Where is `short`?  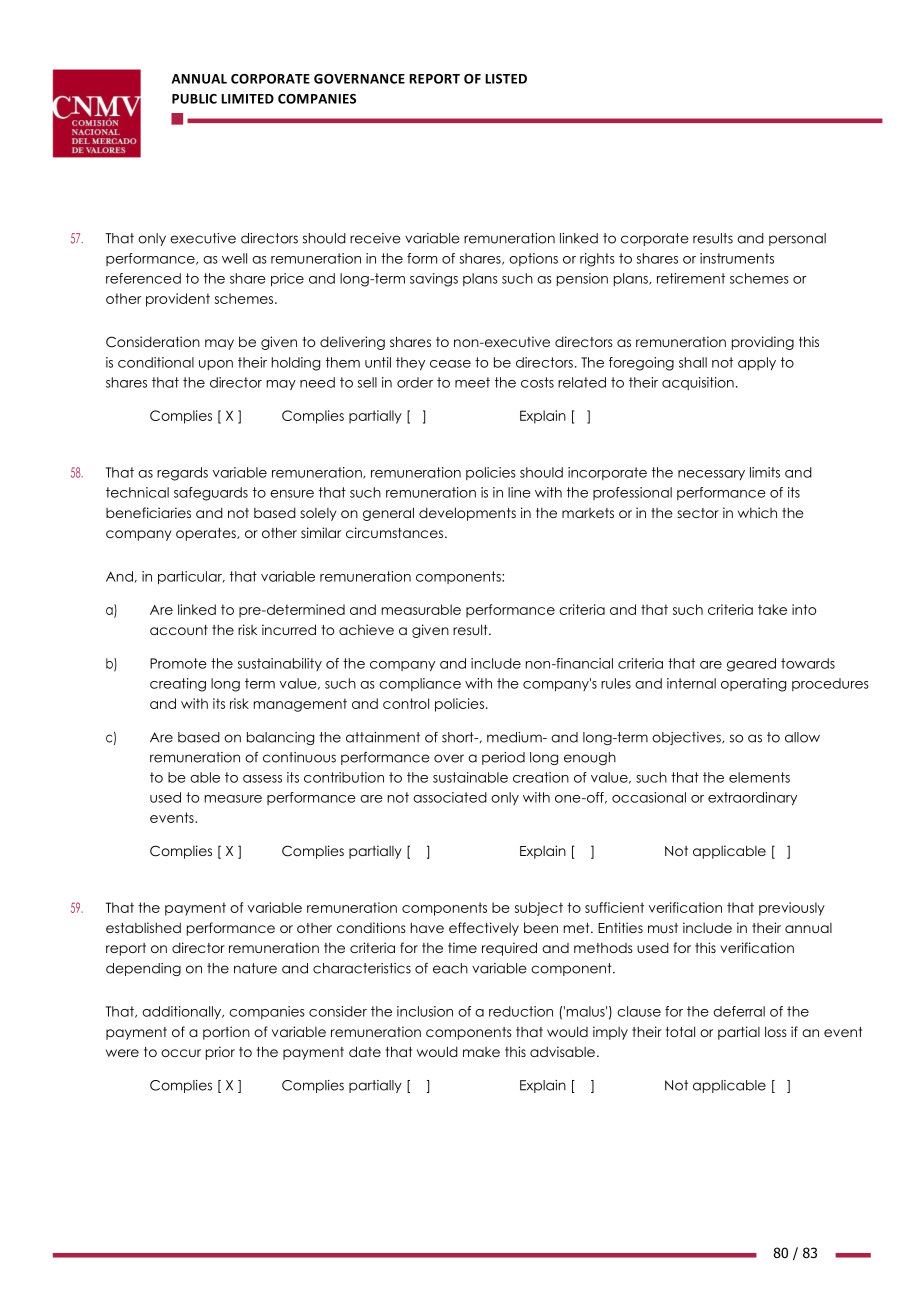 short is located at coordinates (459, 737).
